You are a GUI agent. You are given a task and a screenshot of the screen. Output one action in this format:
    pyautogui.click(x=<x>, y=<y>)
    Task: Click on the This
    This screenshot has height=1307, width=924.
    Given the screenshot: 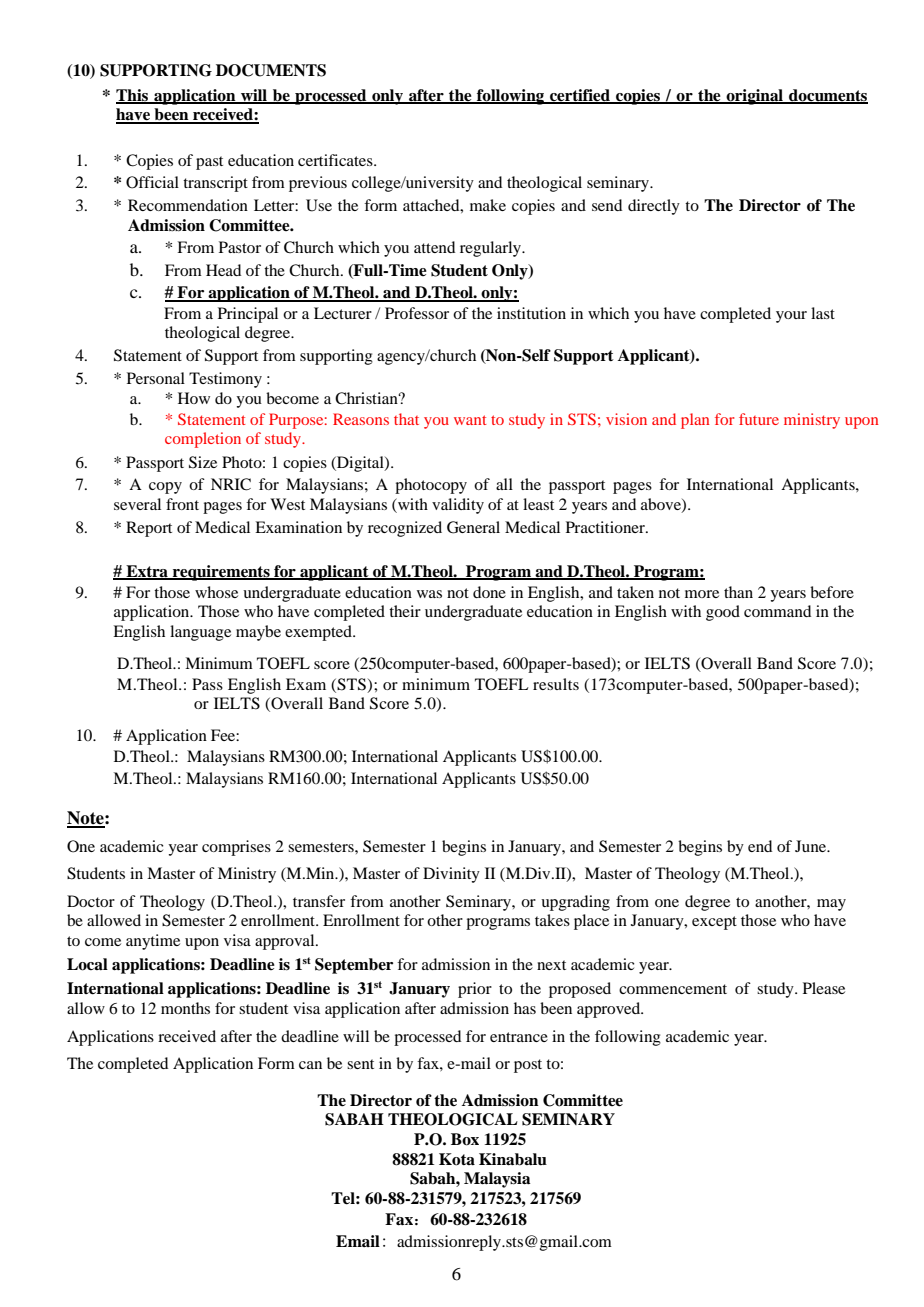 What is the action you would take?
    pyautogui.click(x=133, y=96)
